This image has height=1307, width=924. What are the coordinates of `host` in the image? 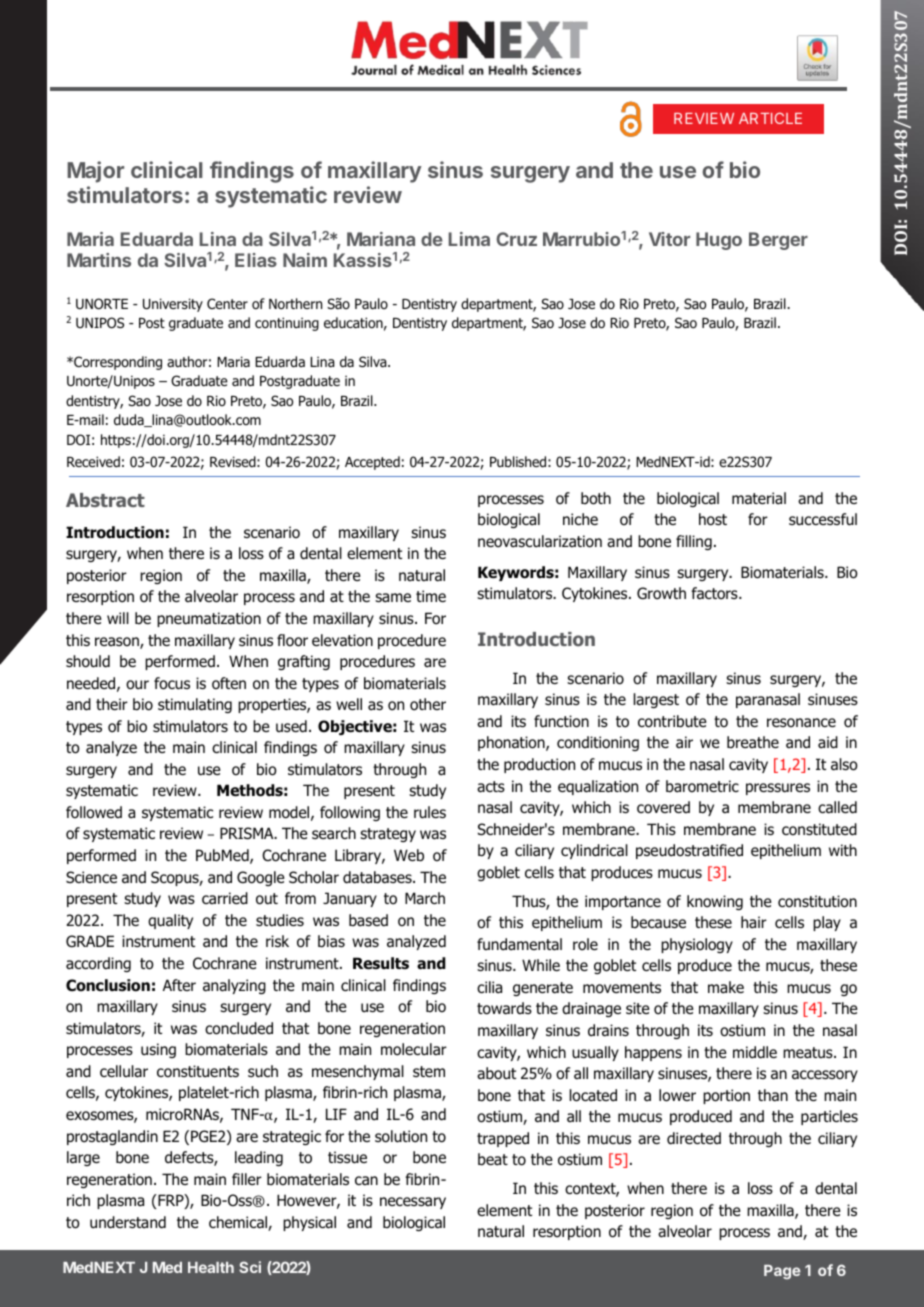 It's located at (713, 519).
